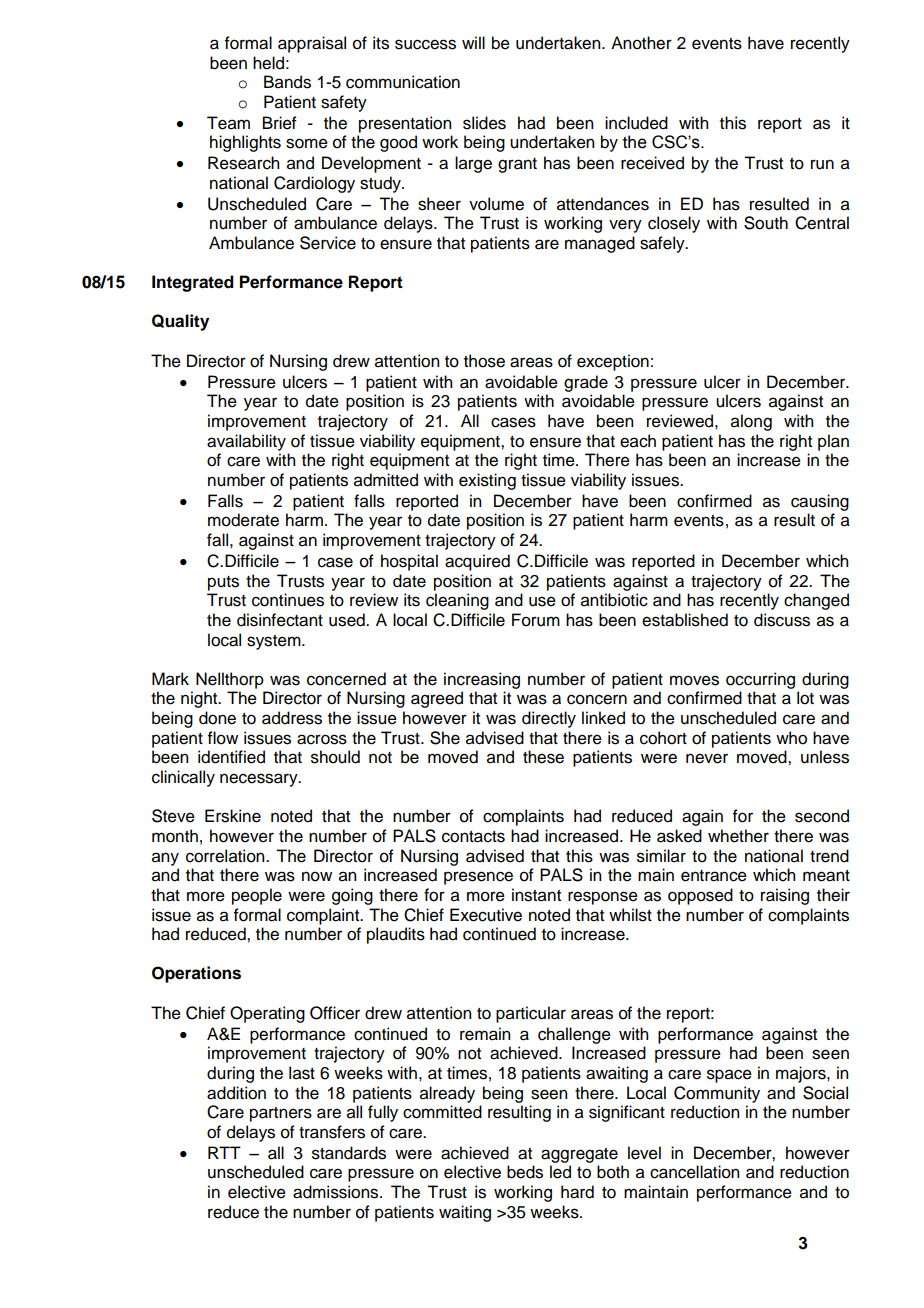 Image resolution: width=924 pixels, height=1308 pixels. What do you see at coordinates (180, 322) in the screenshot?
I see `Quality` at bounding box center [180, 322].
